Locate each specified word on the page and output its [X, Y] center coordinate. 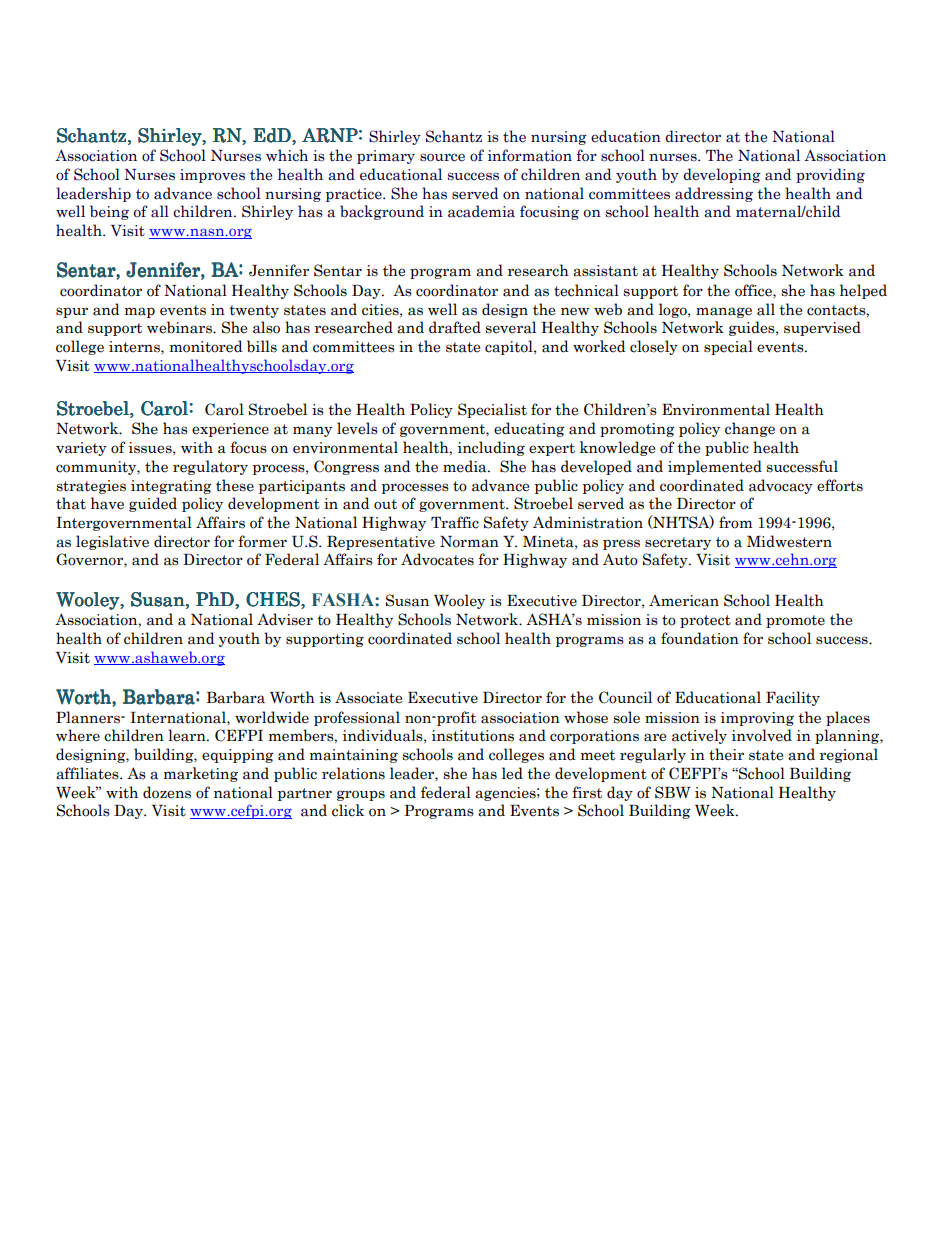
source [442, 157]
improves [212, 176]
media [466, 466]
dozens [167, 792]
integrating [171, 487]
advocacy [781, 486]
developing [722, 175]
